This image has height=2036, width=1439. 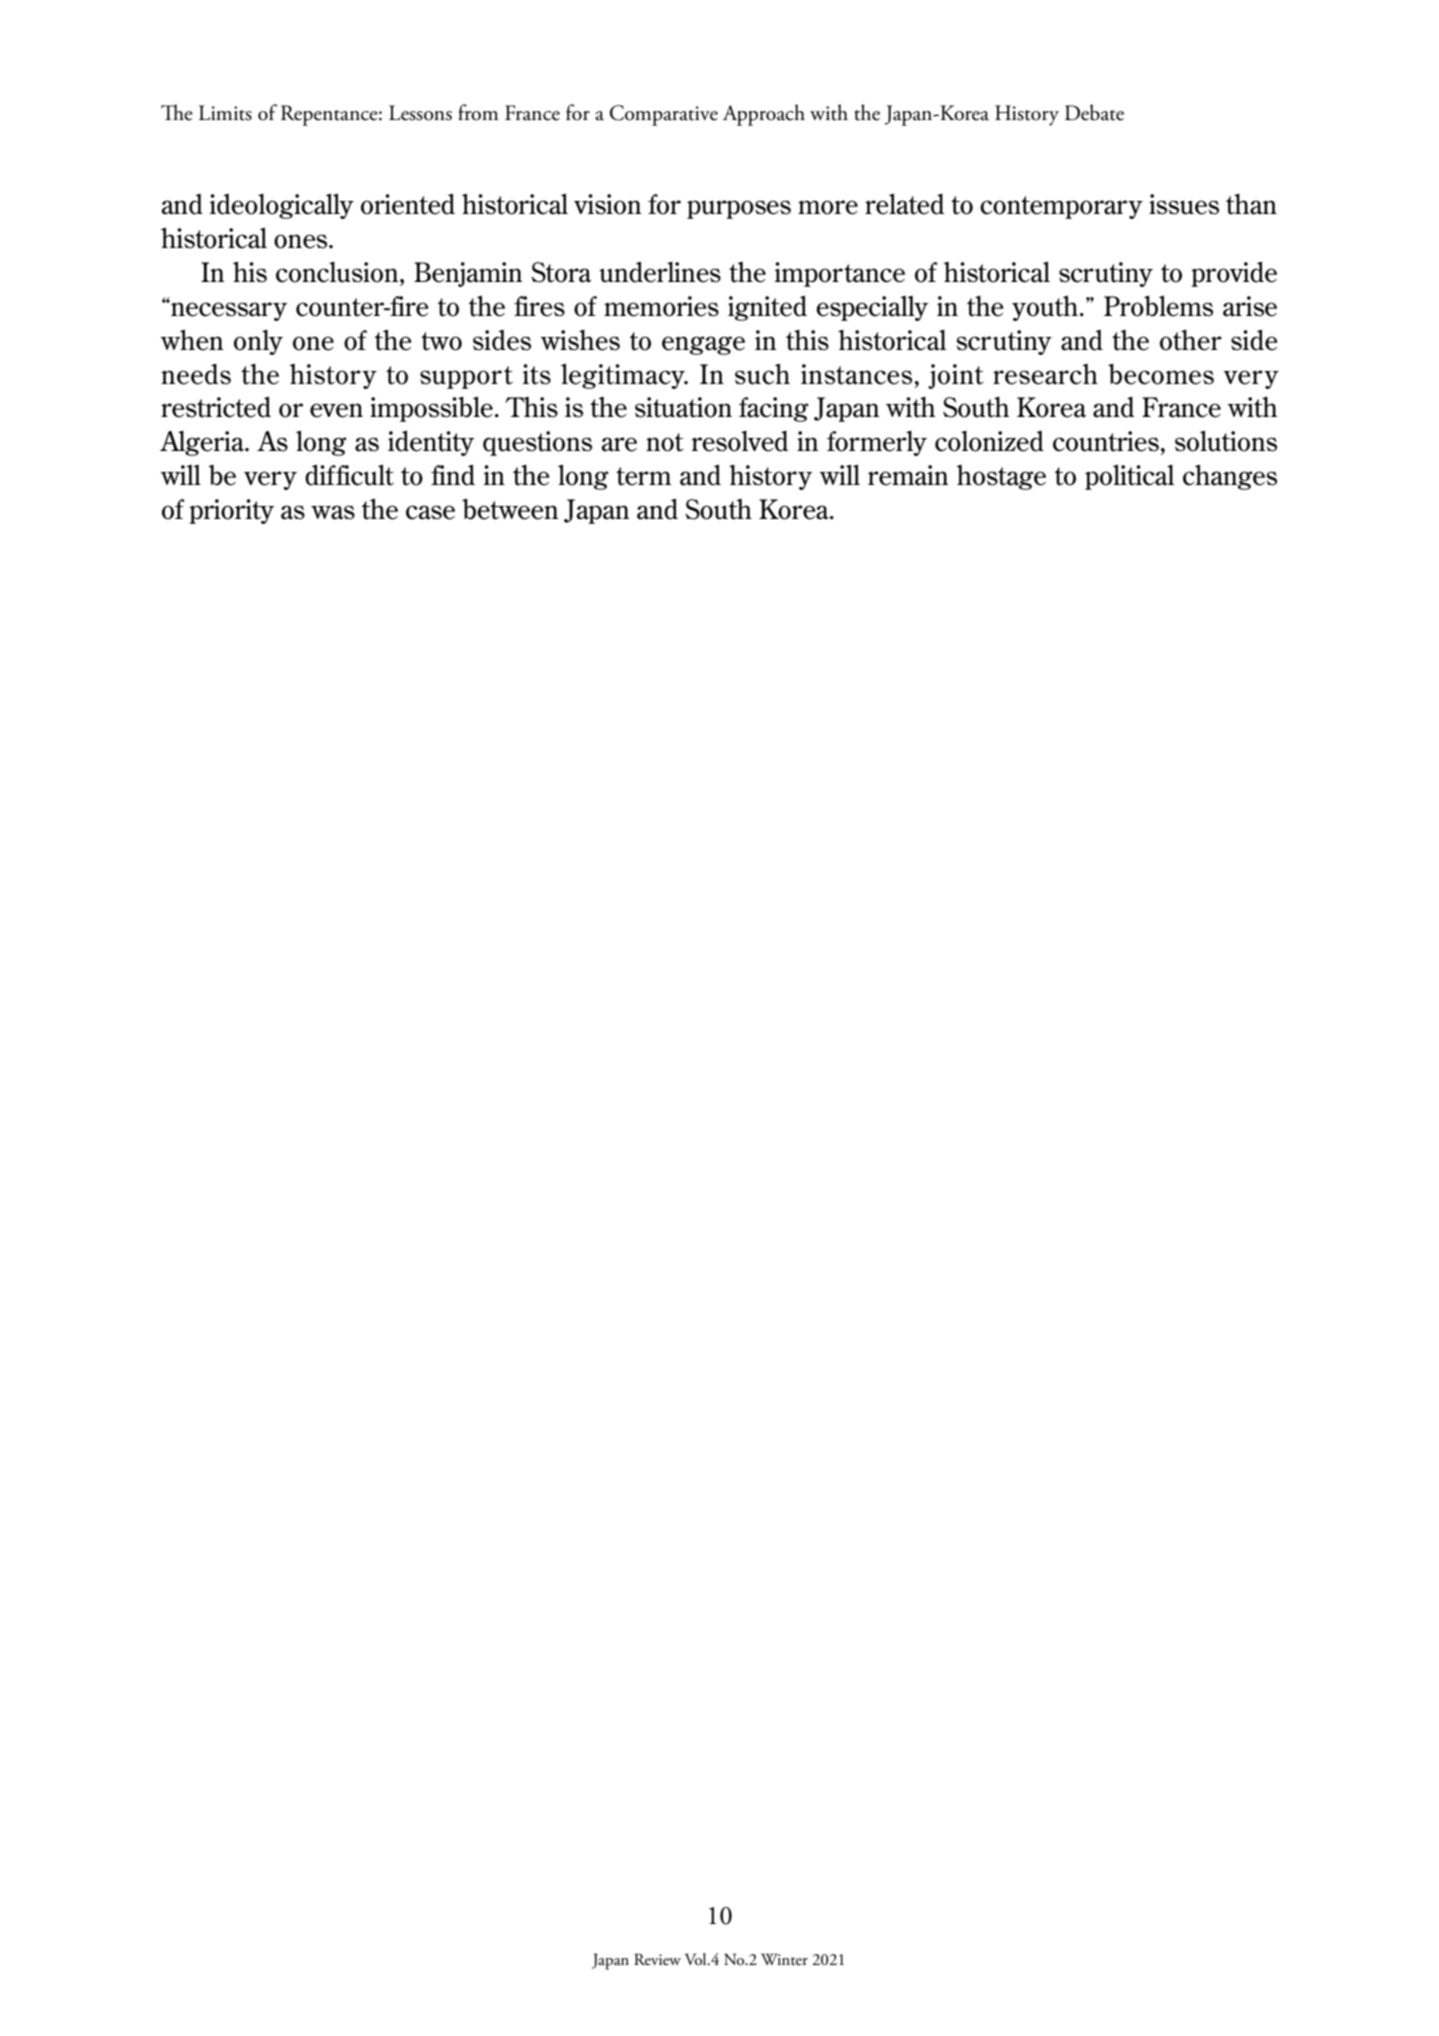 I want to click on Debate, so click(x=1094, y=112).
